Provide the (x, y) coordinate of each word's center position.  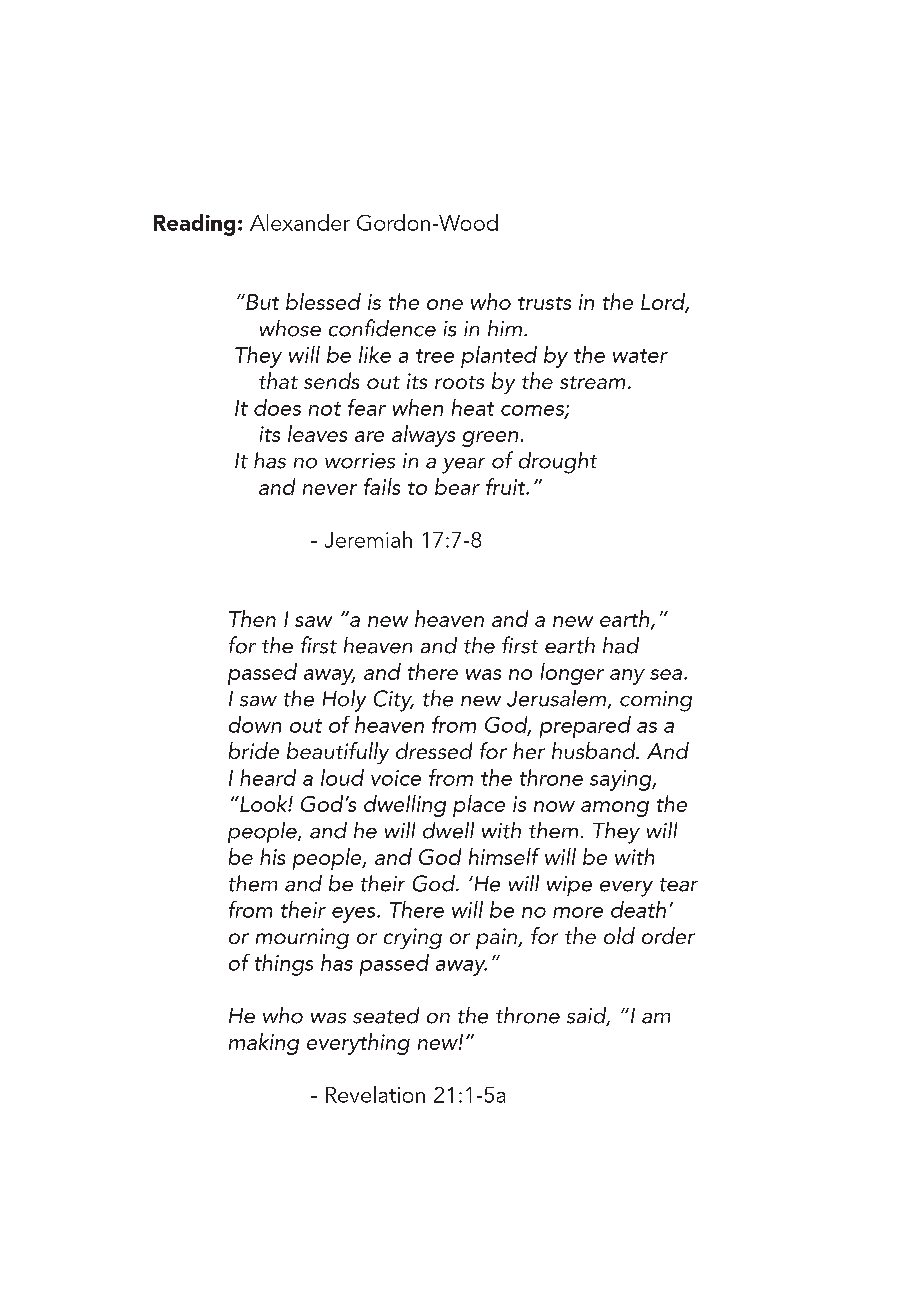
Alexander (300, 222)
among (615, 809)
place (479, 806)
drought (558, 463)
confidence (382, 328)
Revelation (375, 1094)
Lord (664, 302)
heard (268, 777)
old (619, 935)
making (264, 1044)
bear (457, 486)
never (330, 489)
